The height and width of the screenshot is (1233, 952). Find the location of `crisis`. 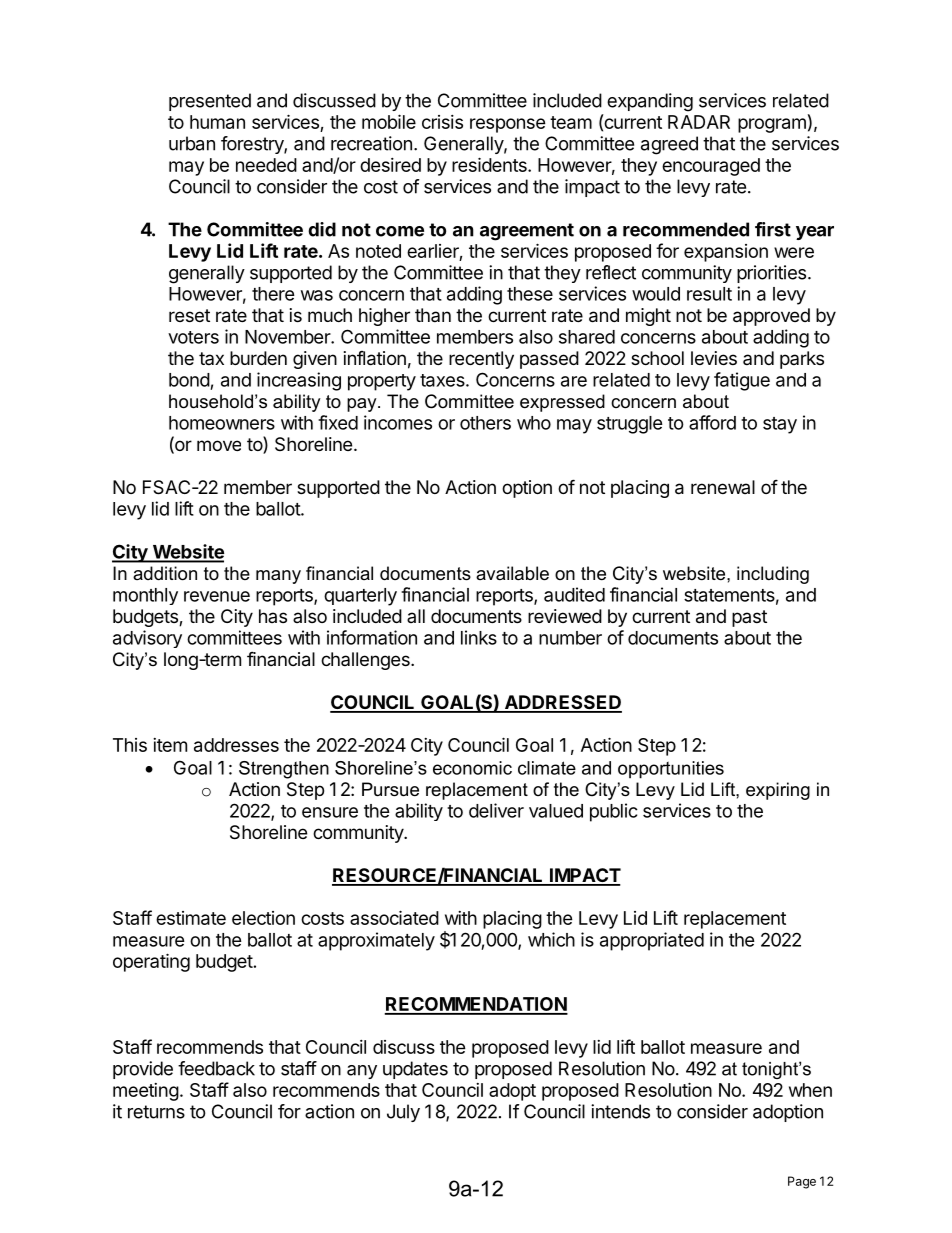

crisis is located at coordinates (442, 122).
